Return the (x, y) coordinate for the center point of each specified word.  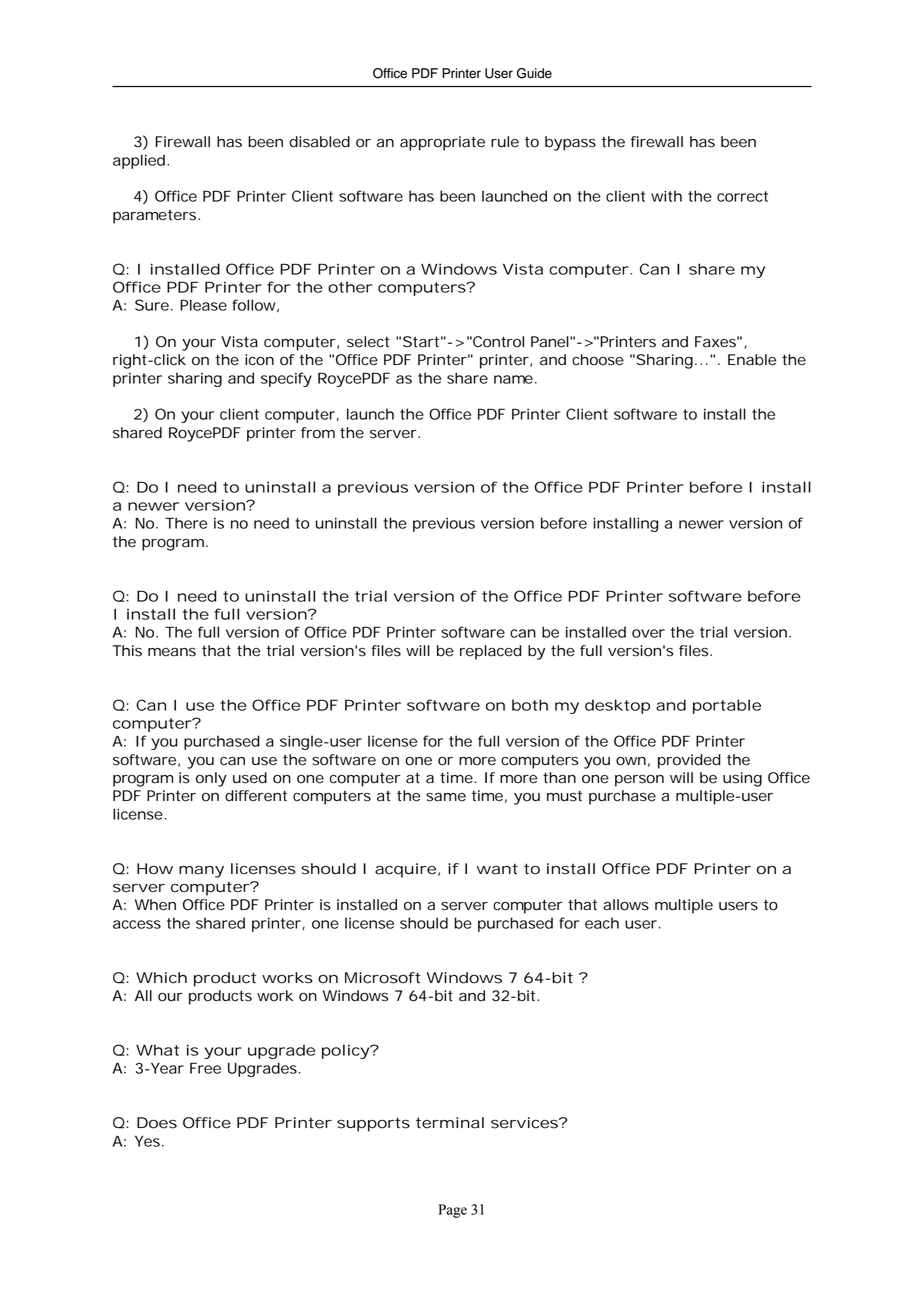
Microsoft (383, 978)
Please (203, 305)
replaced (491, 652)
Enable (752, 360)
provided (689, 761)
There (186, 523)
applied (139, 161)
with (666, 196)
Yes (147, 1141)
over (648, 633)
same (446, 797)
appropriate (442, 143)
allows (626, 905)
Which (161, 978)
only (211, 779)
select (368, 342)
